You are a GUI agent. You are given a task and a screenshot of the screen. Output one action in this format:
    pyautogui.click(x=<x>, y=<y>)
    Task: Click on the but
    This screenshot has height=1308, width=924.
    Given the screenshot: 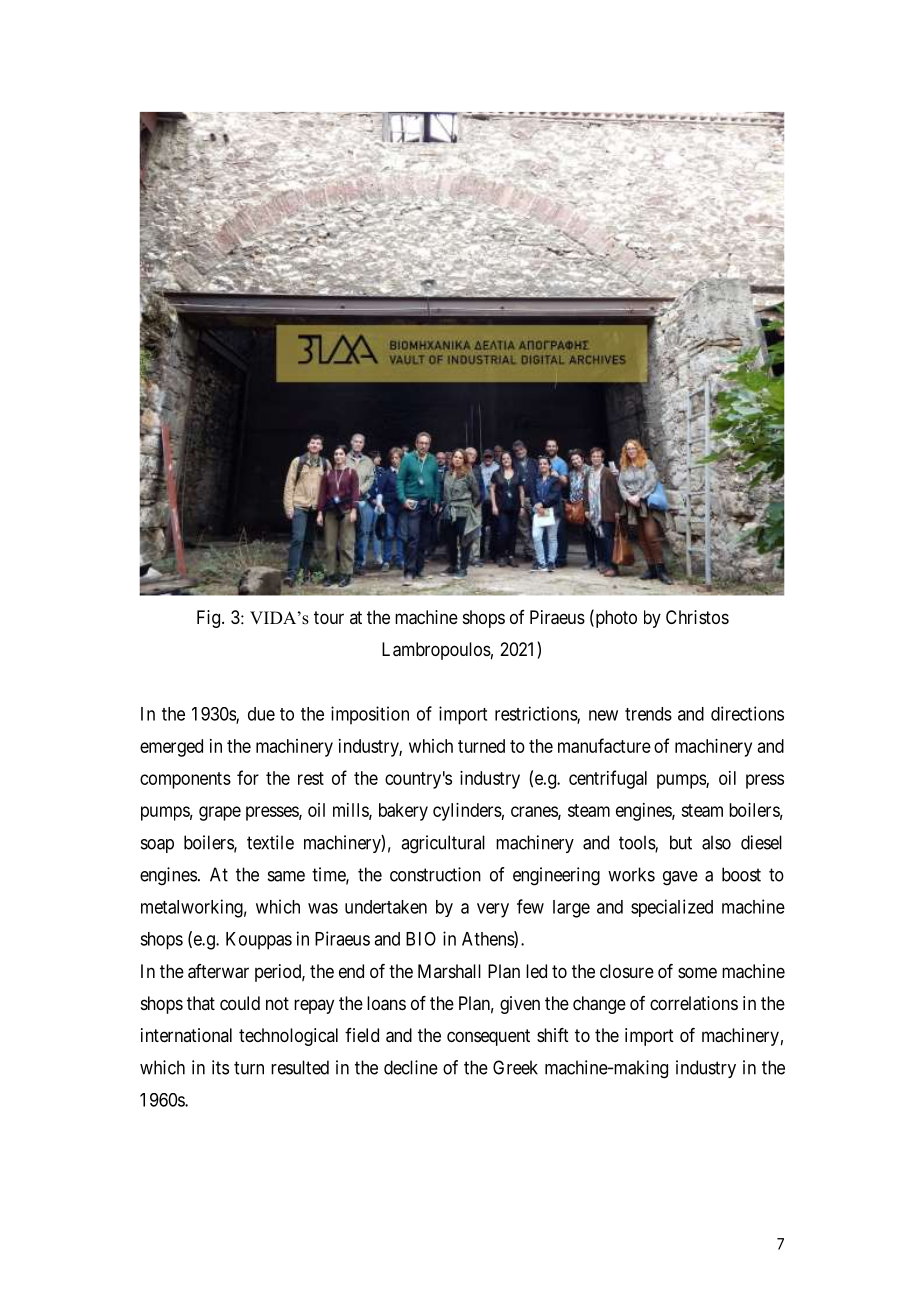 What is the action you would take?
    pyautogui.click(x=681, y=842)
